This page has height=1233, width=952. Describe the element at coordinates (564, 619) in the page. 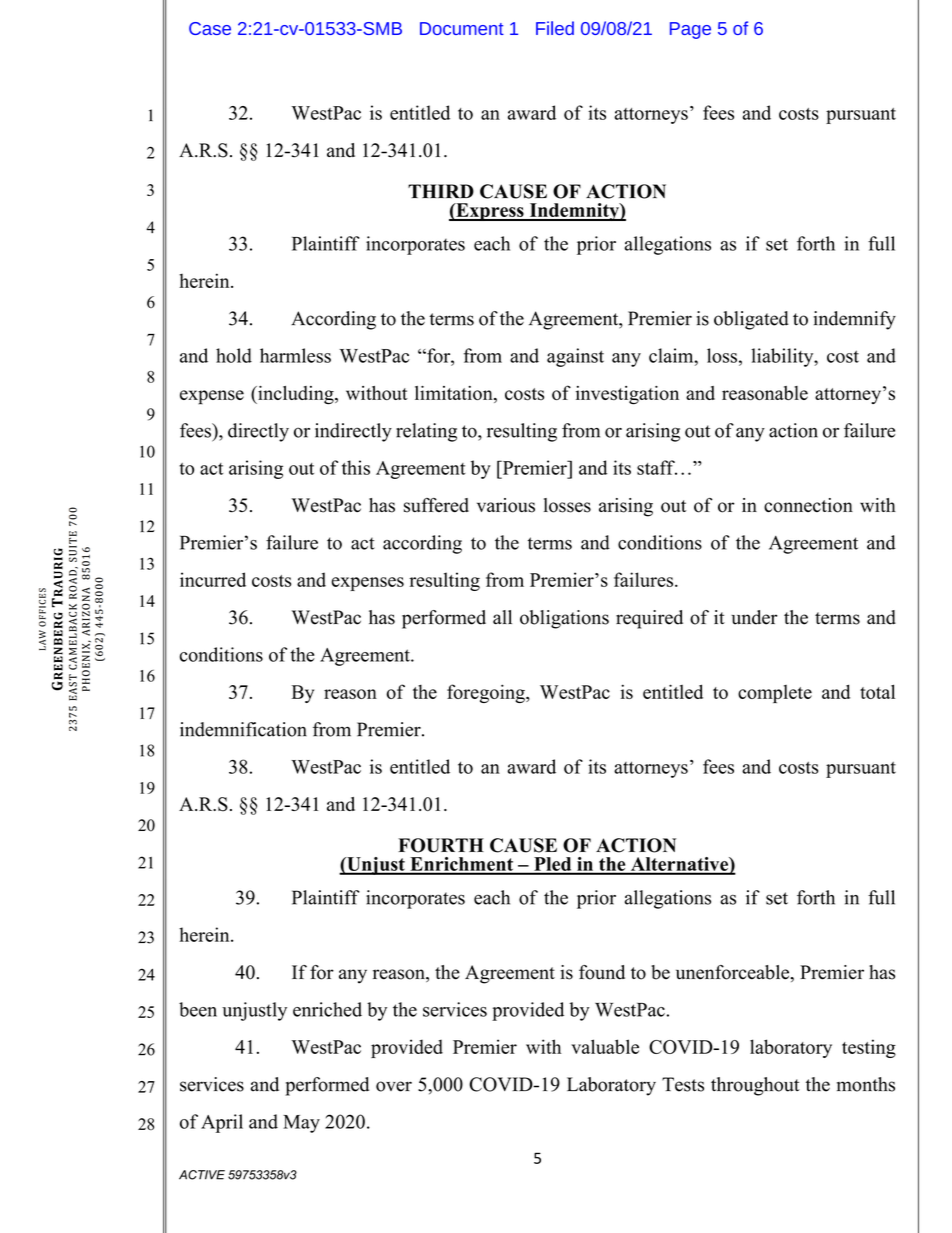

I see `obligations` at that location.
